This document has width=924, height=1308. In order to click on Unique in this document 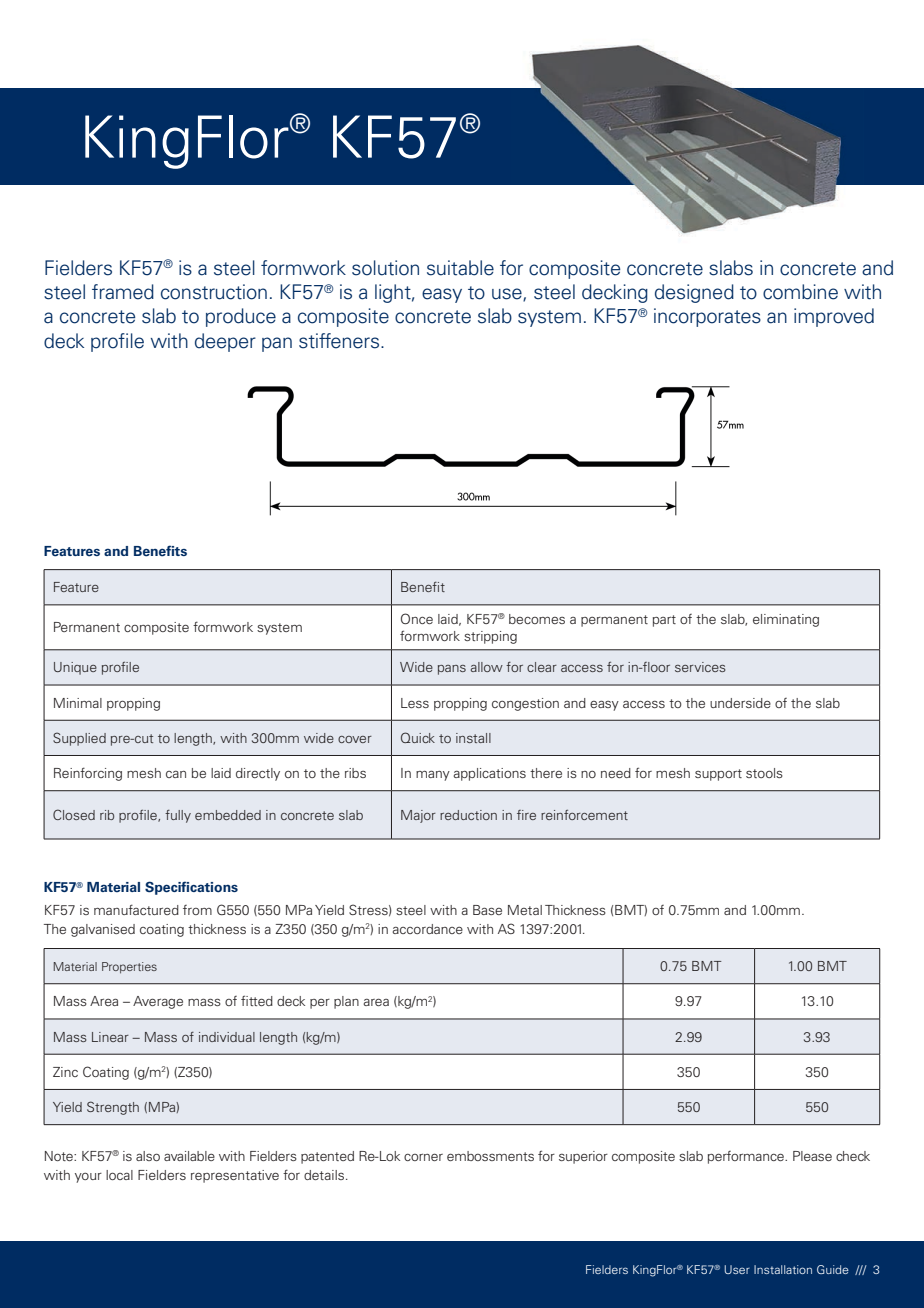, I will do `click(75, 668)`.
